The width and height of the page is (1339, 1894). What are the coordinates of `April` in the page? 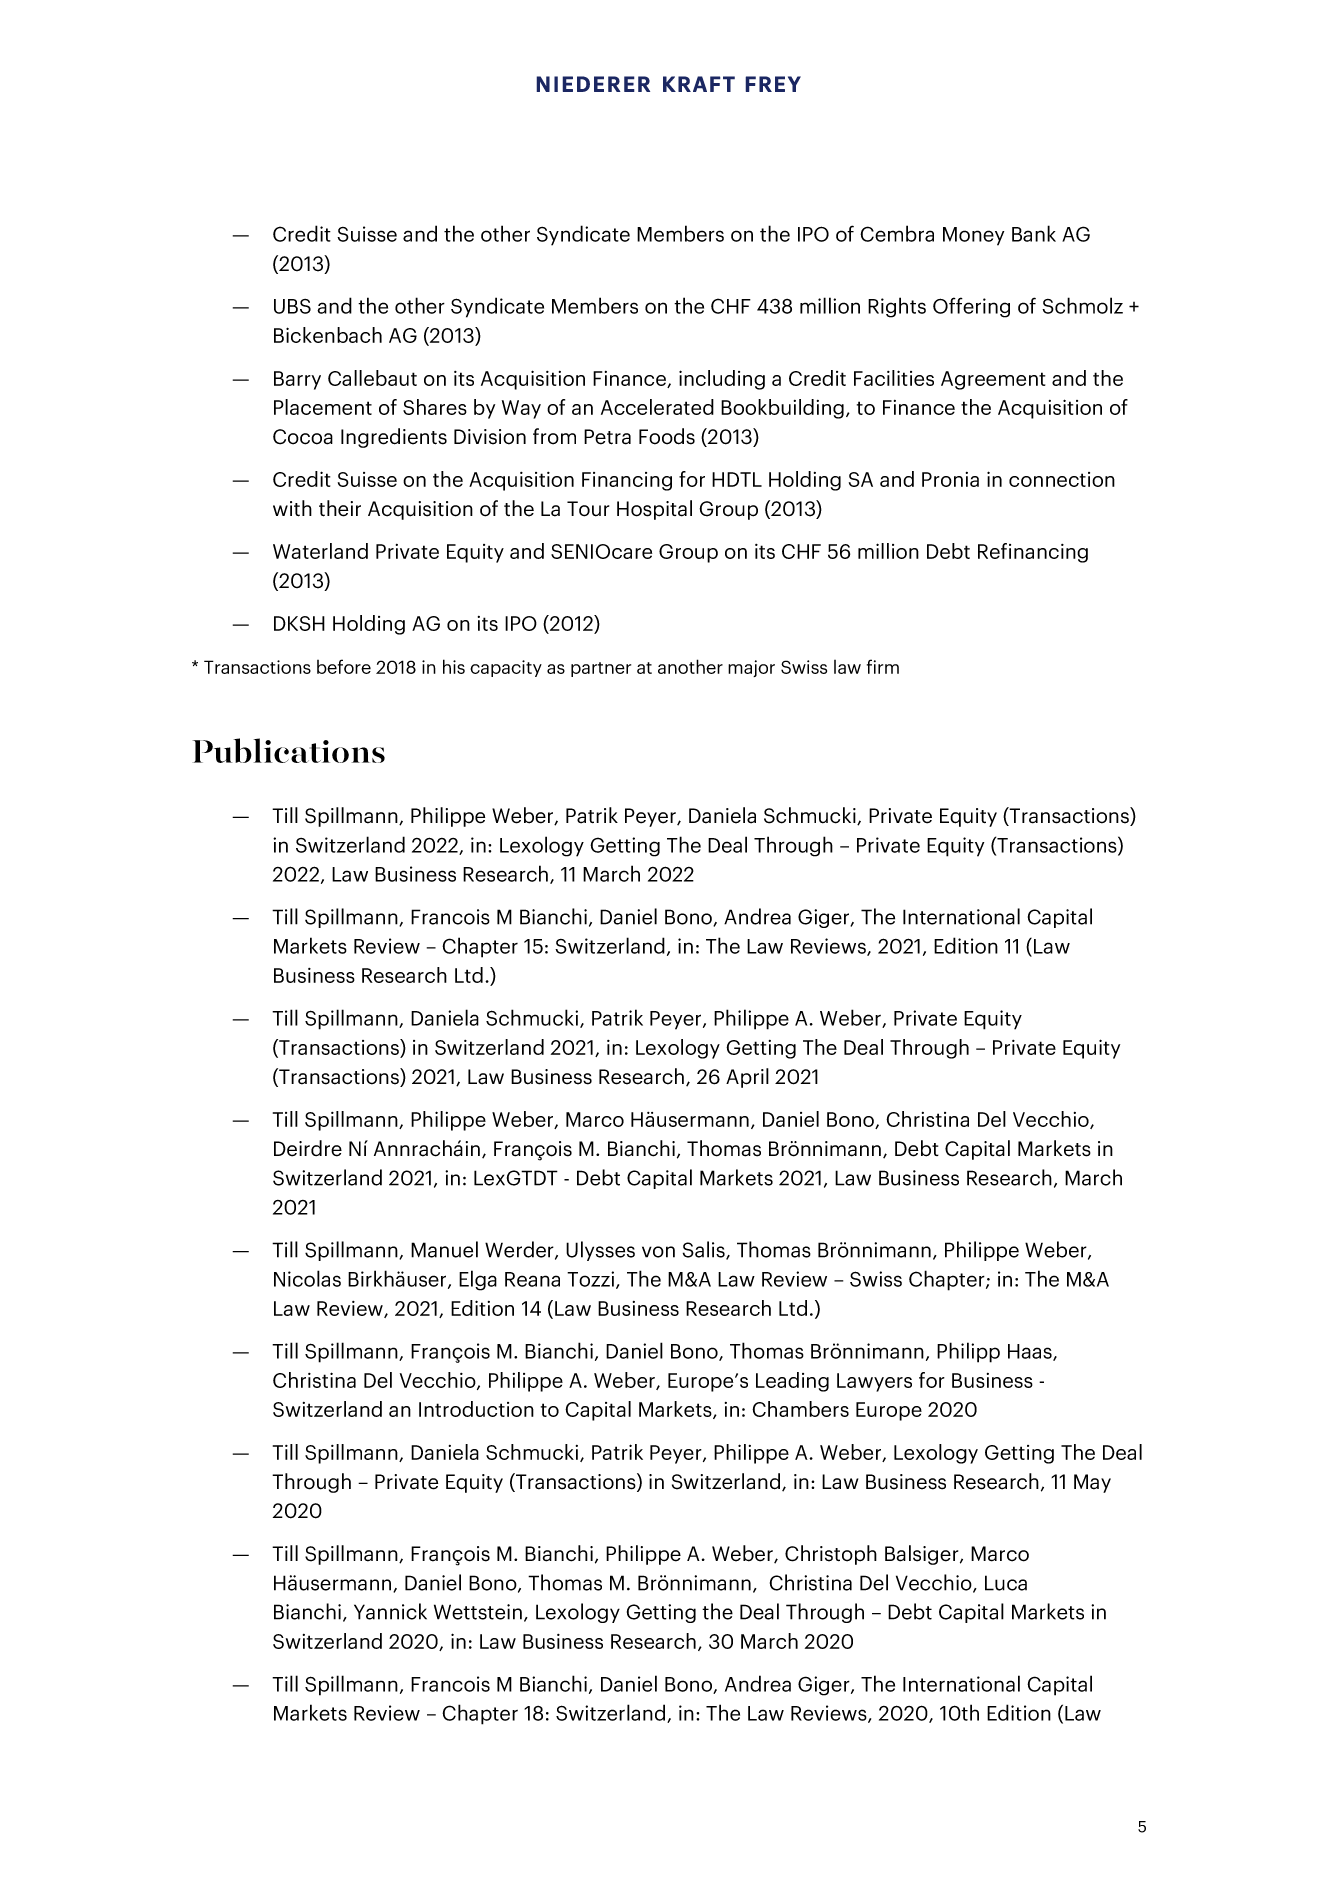 It's located at (747, 1078).
